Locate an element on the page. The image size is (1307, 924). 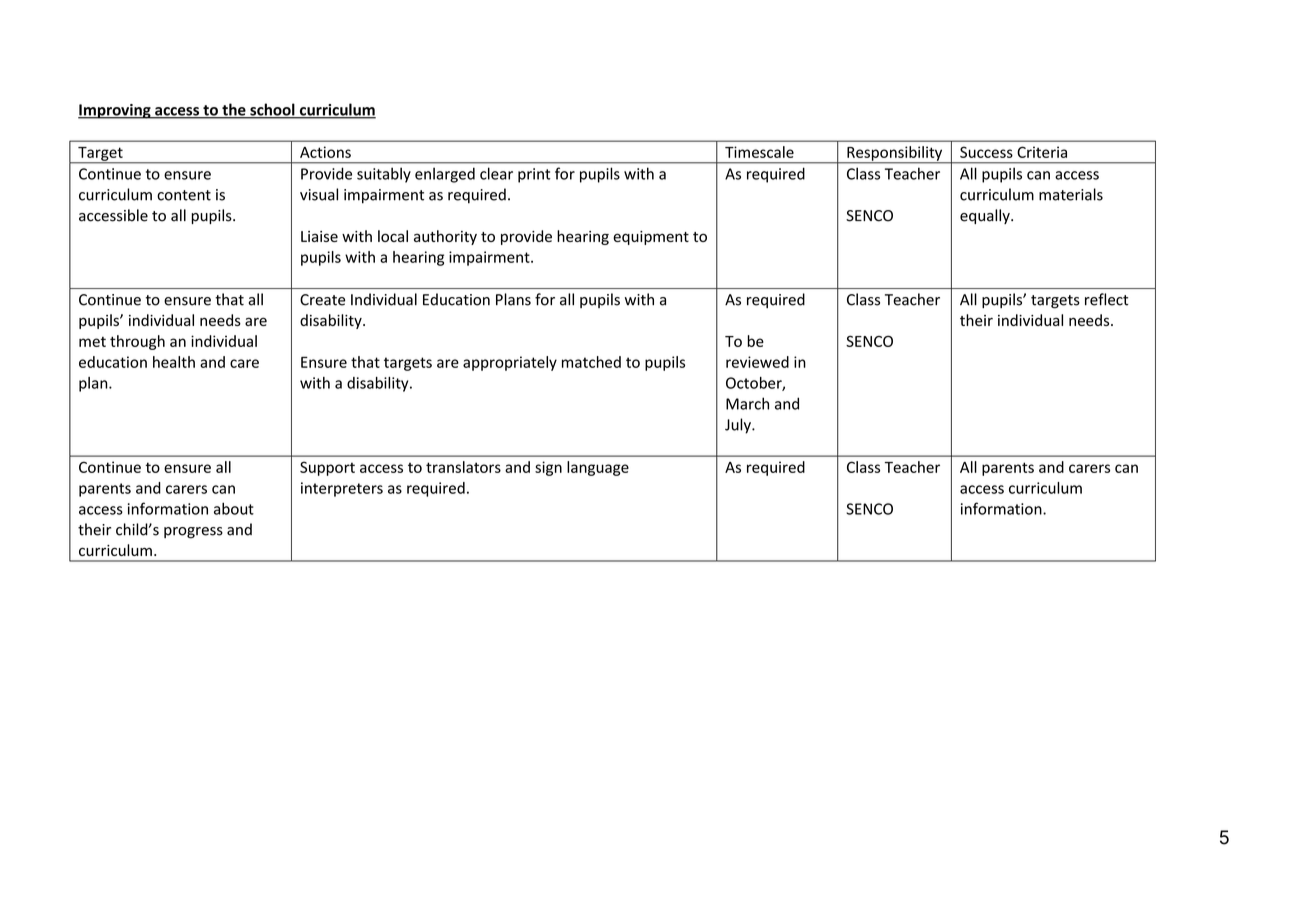
reviewed is located at coordinates (757, 362).
